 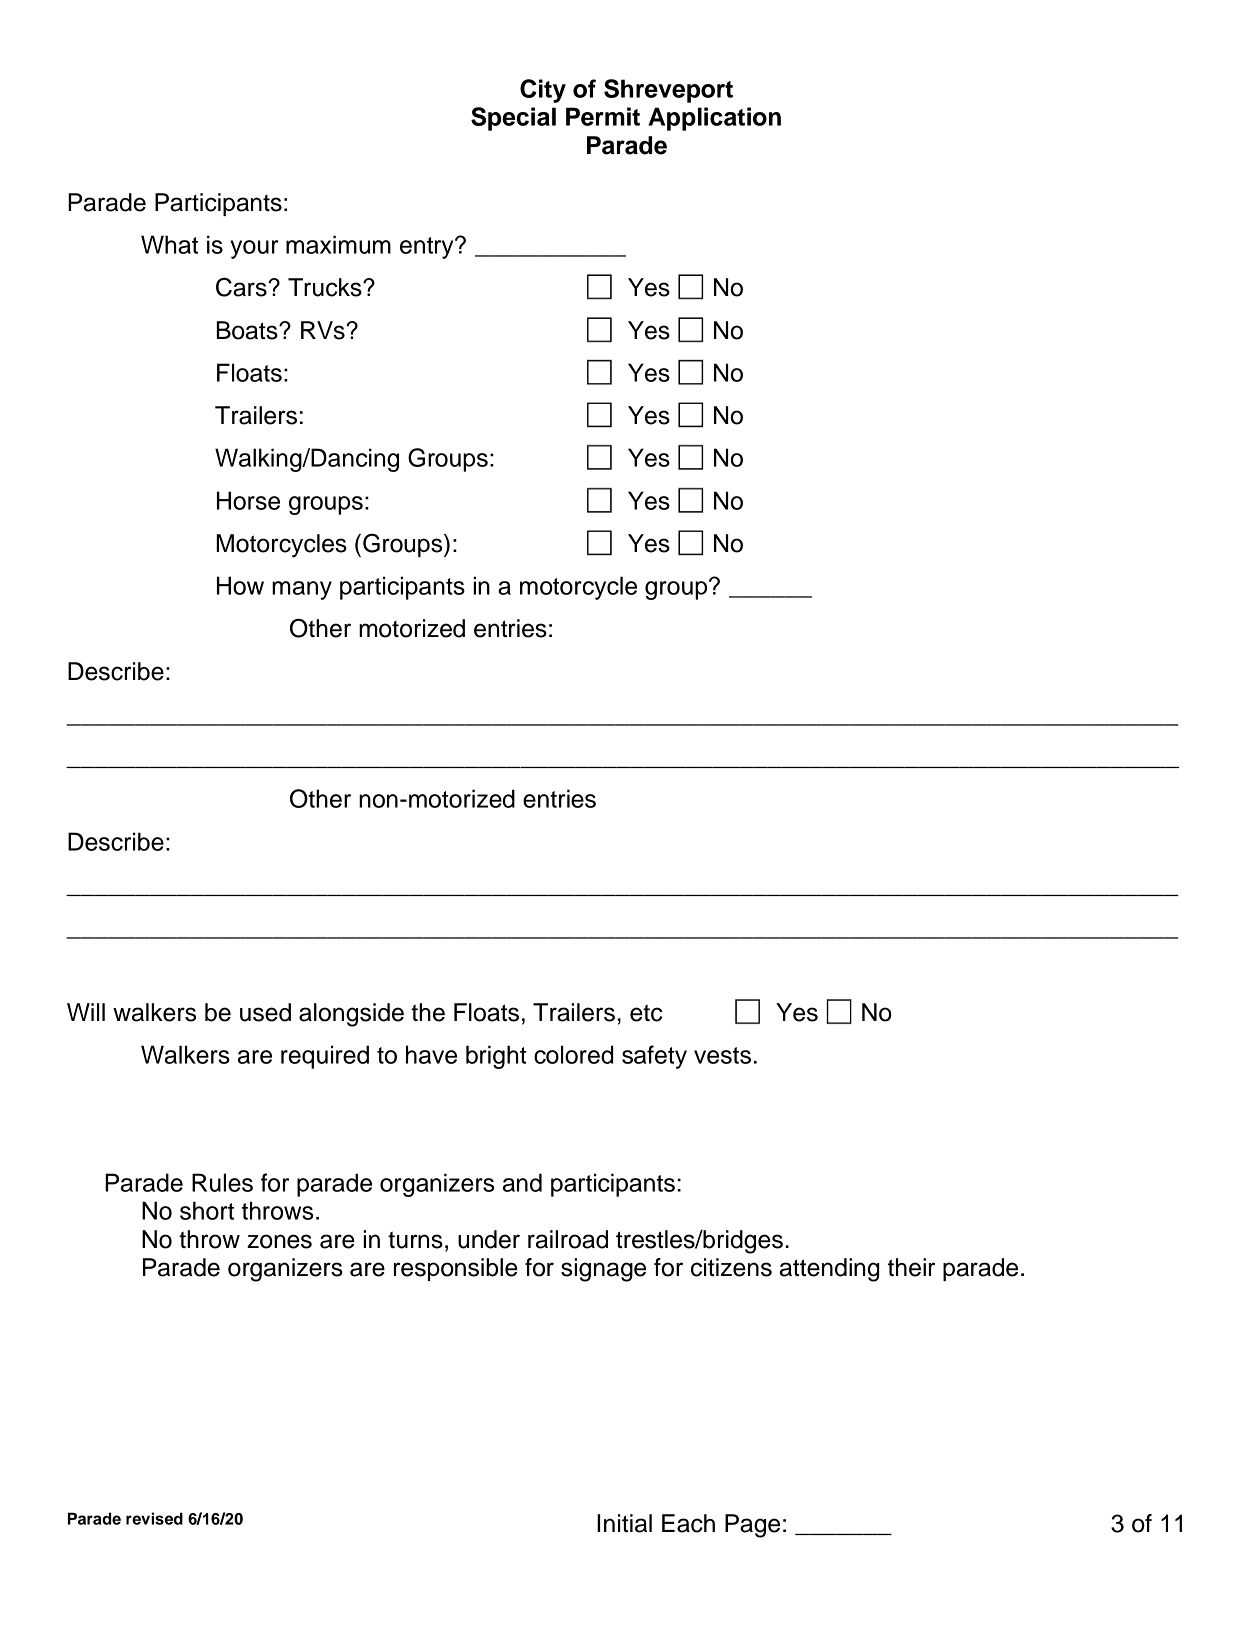 I want to click on and, so click(x=522, y=1182).
